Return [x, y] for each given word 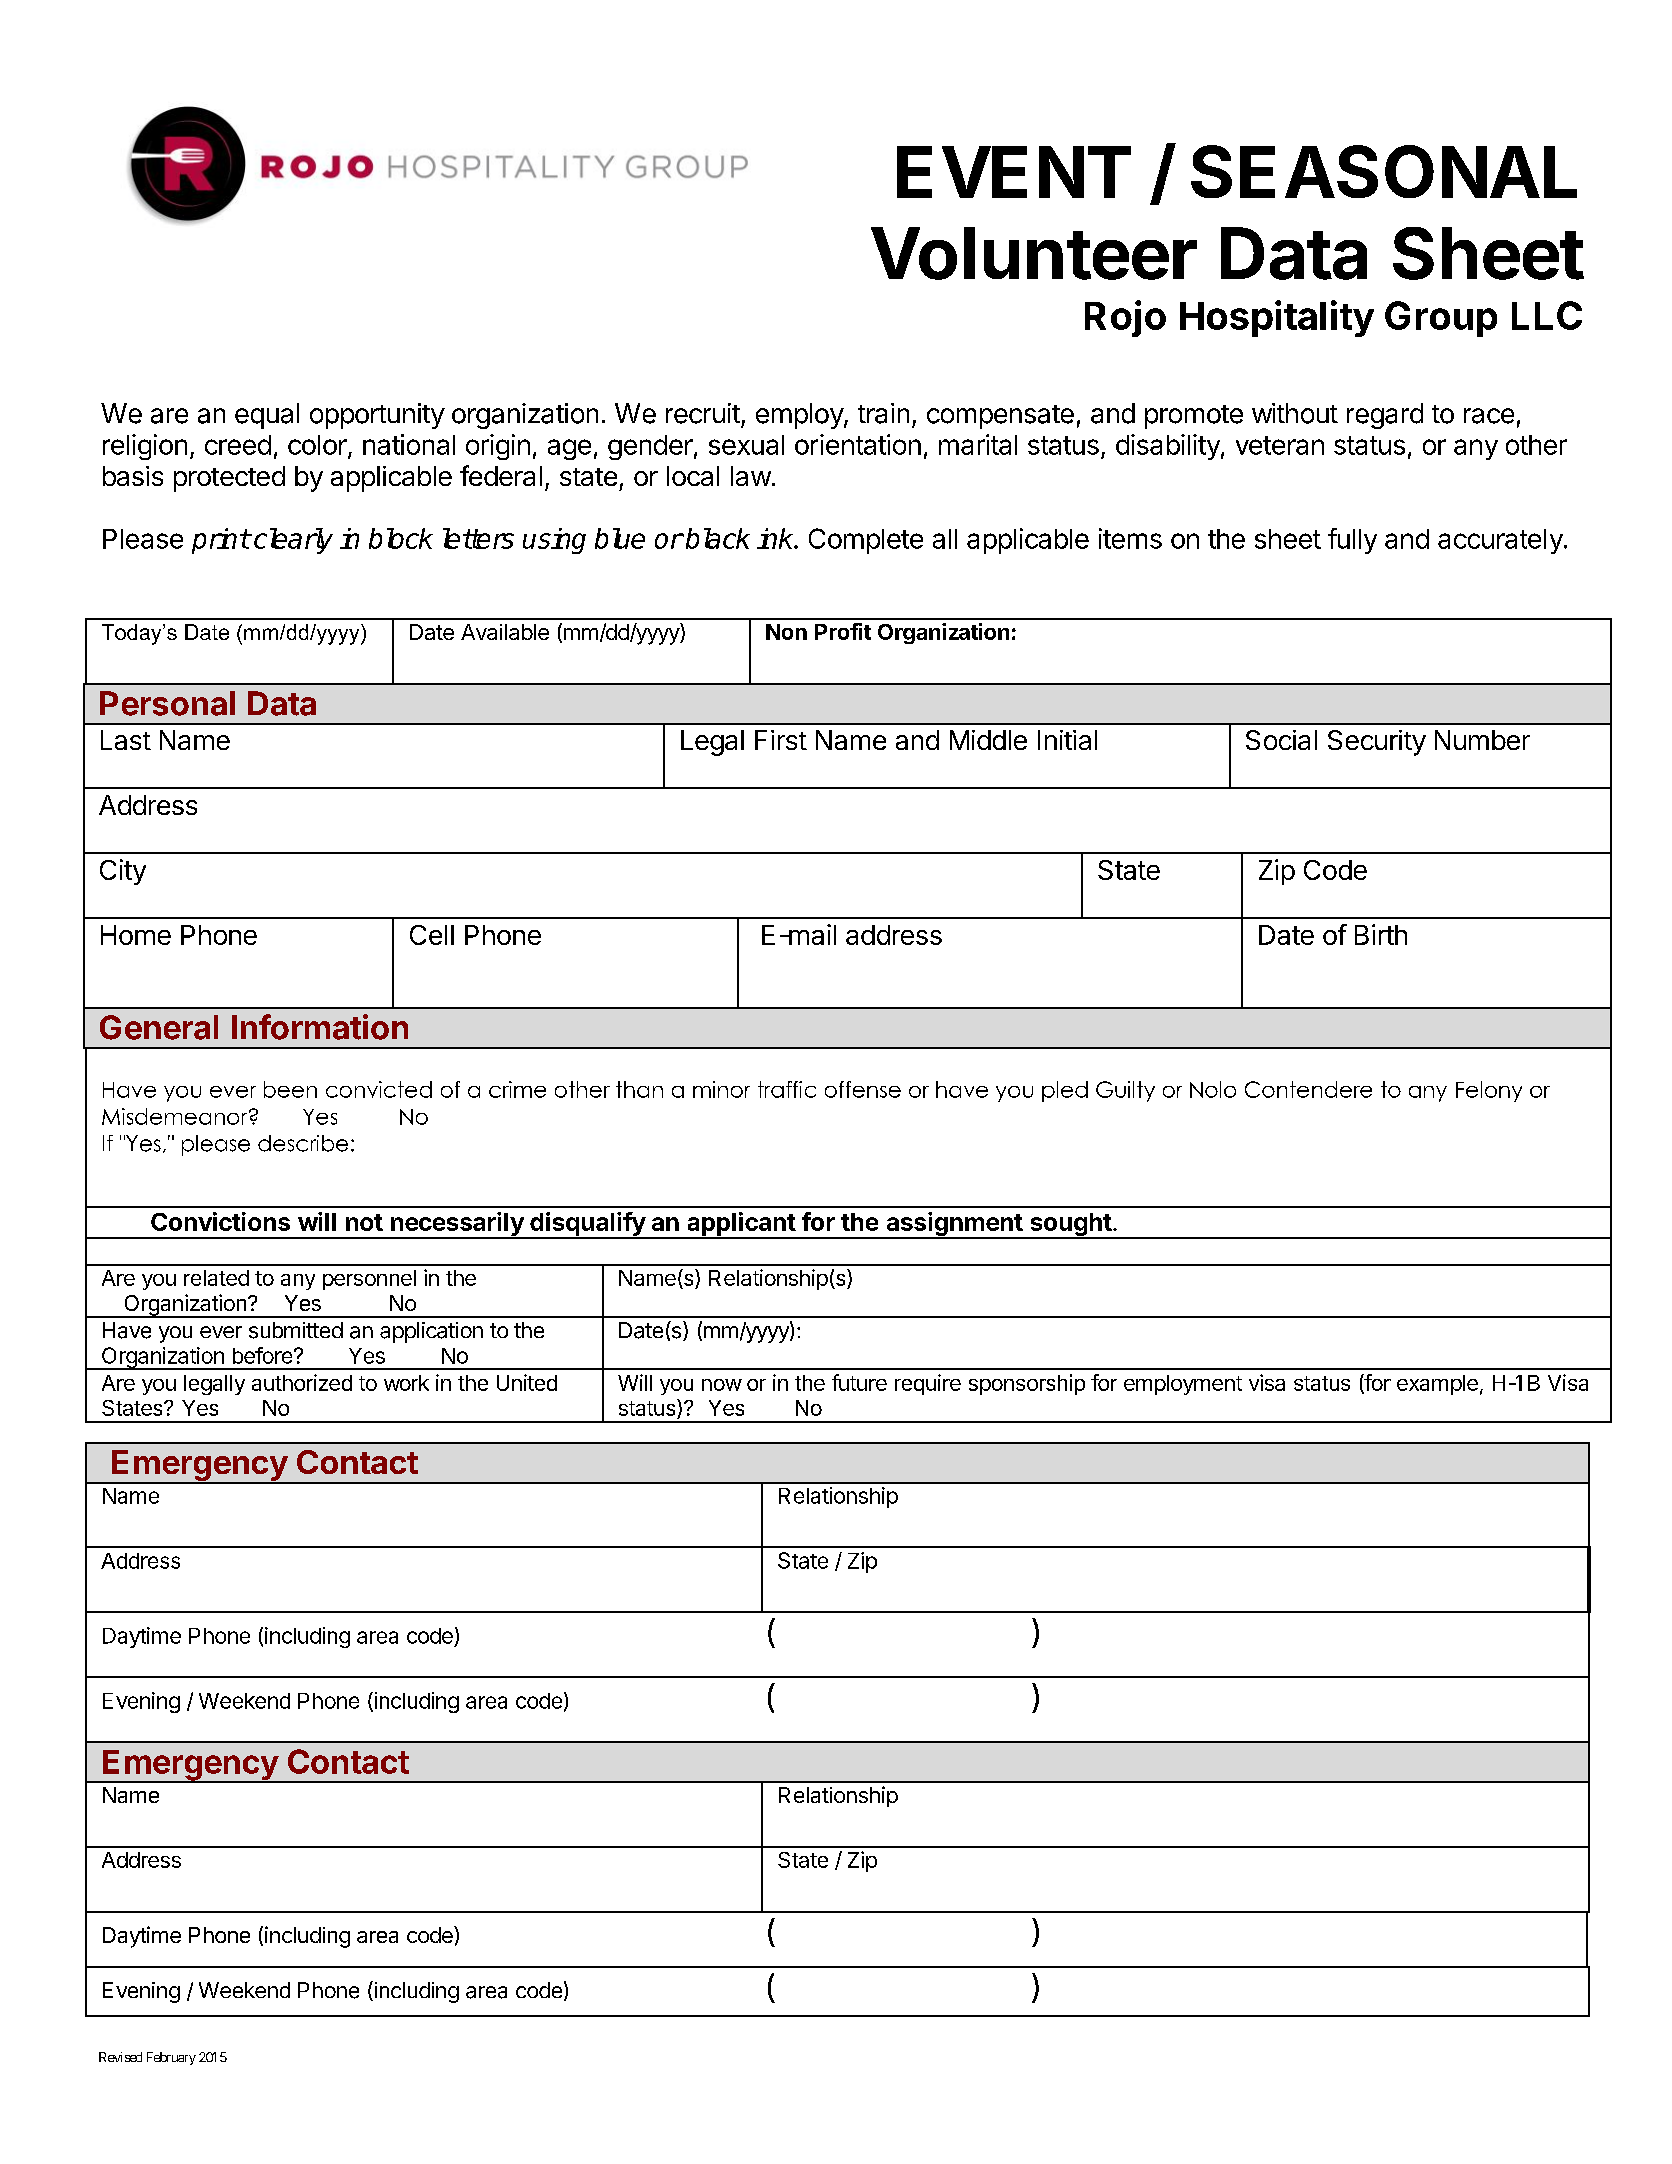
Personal [167, 703]
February [171, 2058]
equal [267, 416]
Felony [1489, 1091]
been [290, 1089]
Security [1377, 743]
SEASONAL [1384, 171]
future [859, 1382]
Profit [843, 631]
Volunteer [1034, 253]
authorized [302, 1382]
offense [863, 1089]
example [1437, 1385]
